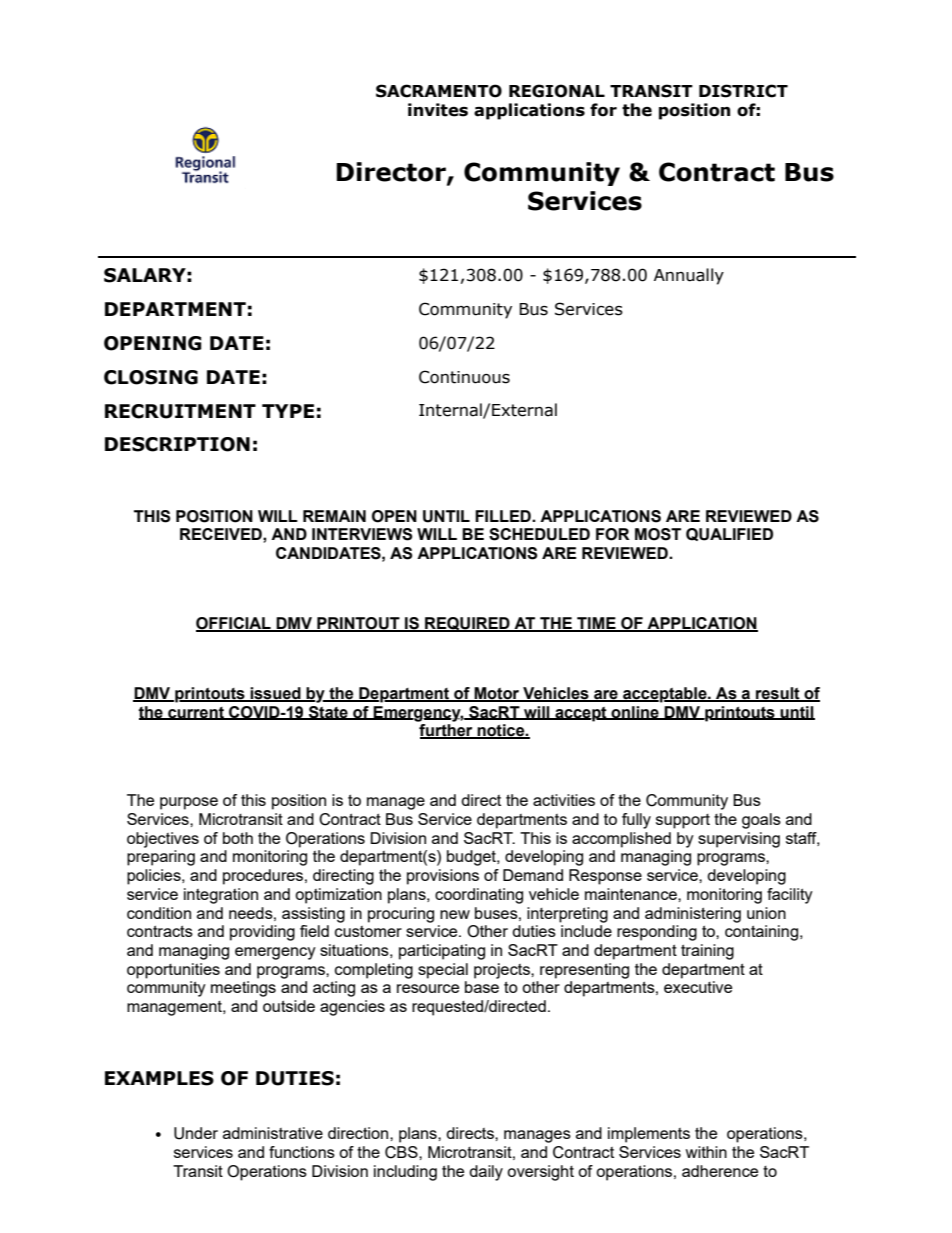 The width and height of the page is (952, 1233). What do you see at coordinates (743, 91) in the page?
I see `DISTRICT` at bounding box center [743, 91].
